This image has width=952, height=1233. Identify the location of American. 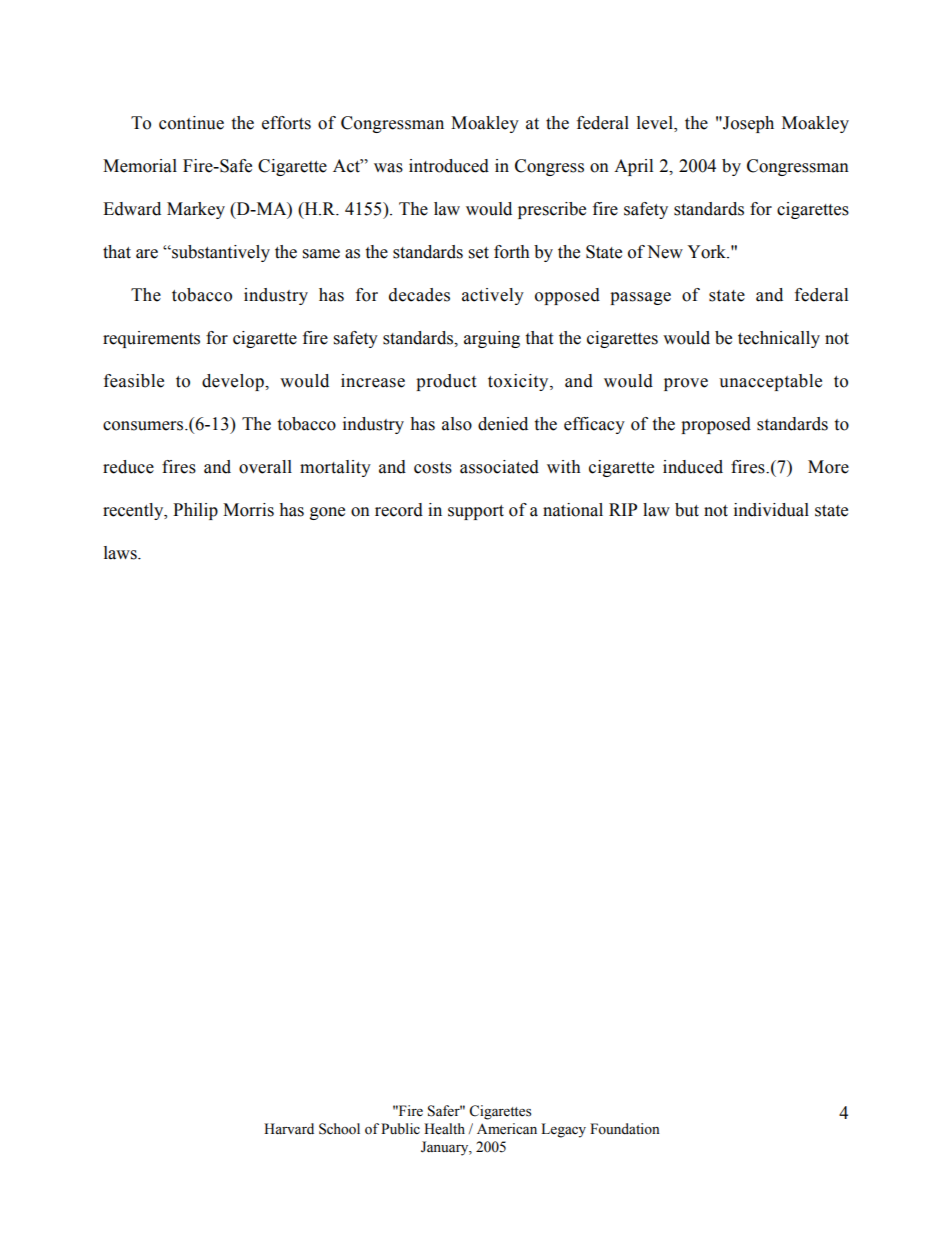
(507, 1129).
